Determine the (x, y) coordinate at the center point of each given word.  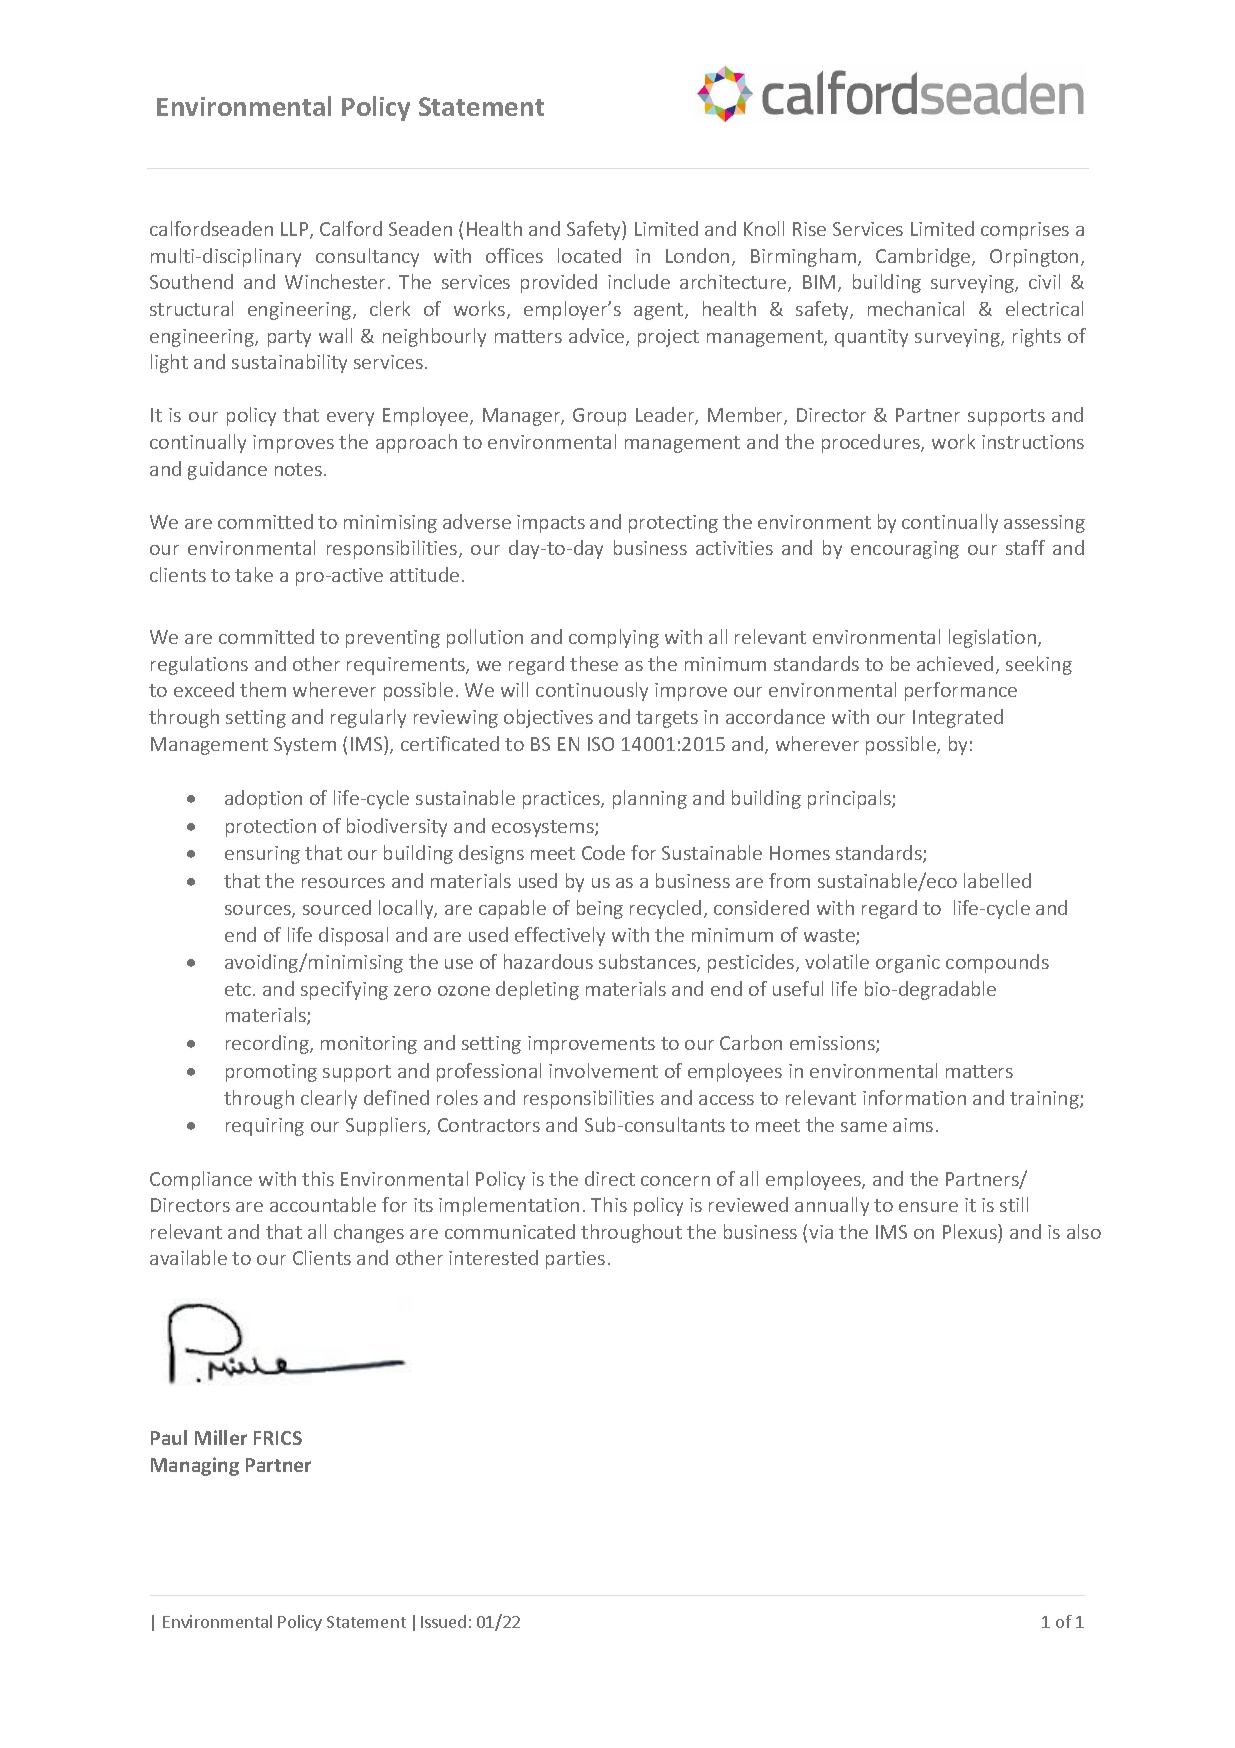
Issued (443, 1621)
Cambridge (924, 257)
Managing (195, 1466)
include (639, 281)
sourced (337, 907)
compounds (997, 963)
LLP (296, 230)
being (600, 909)
